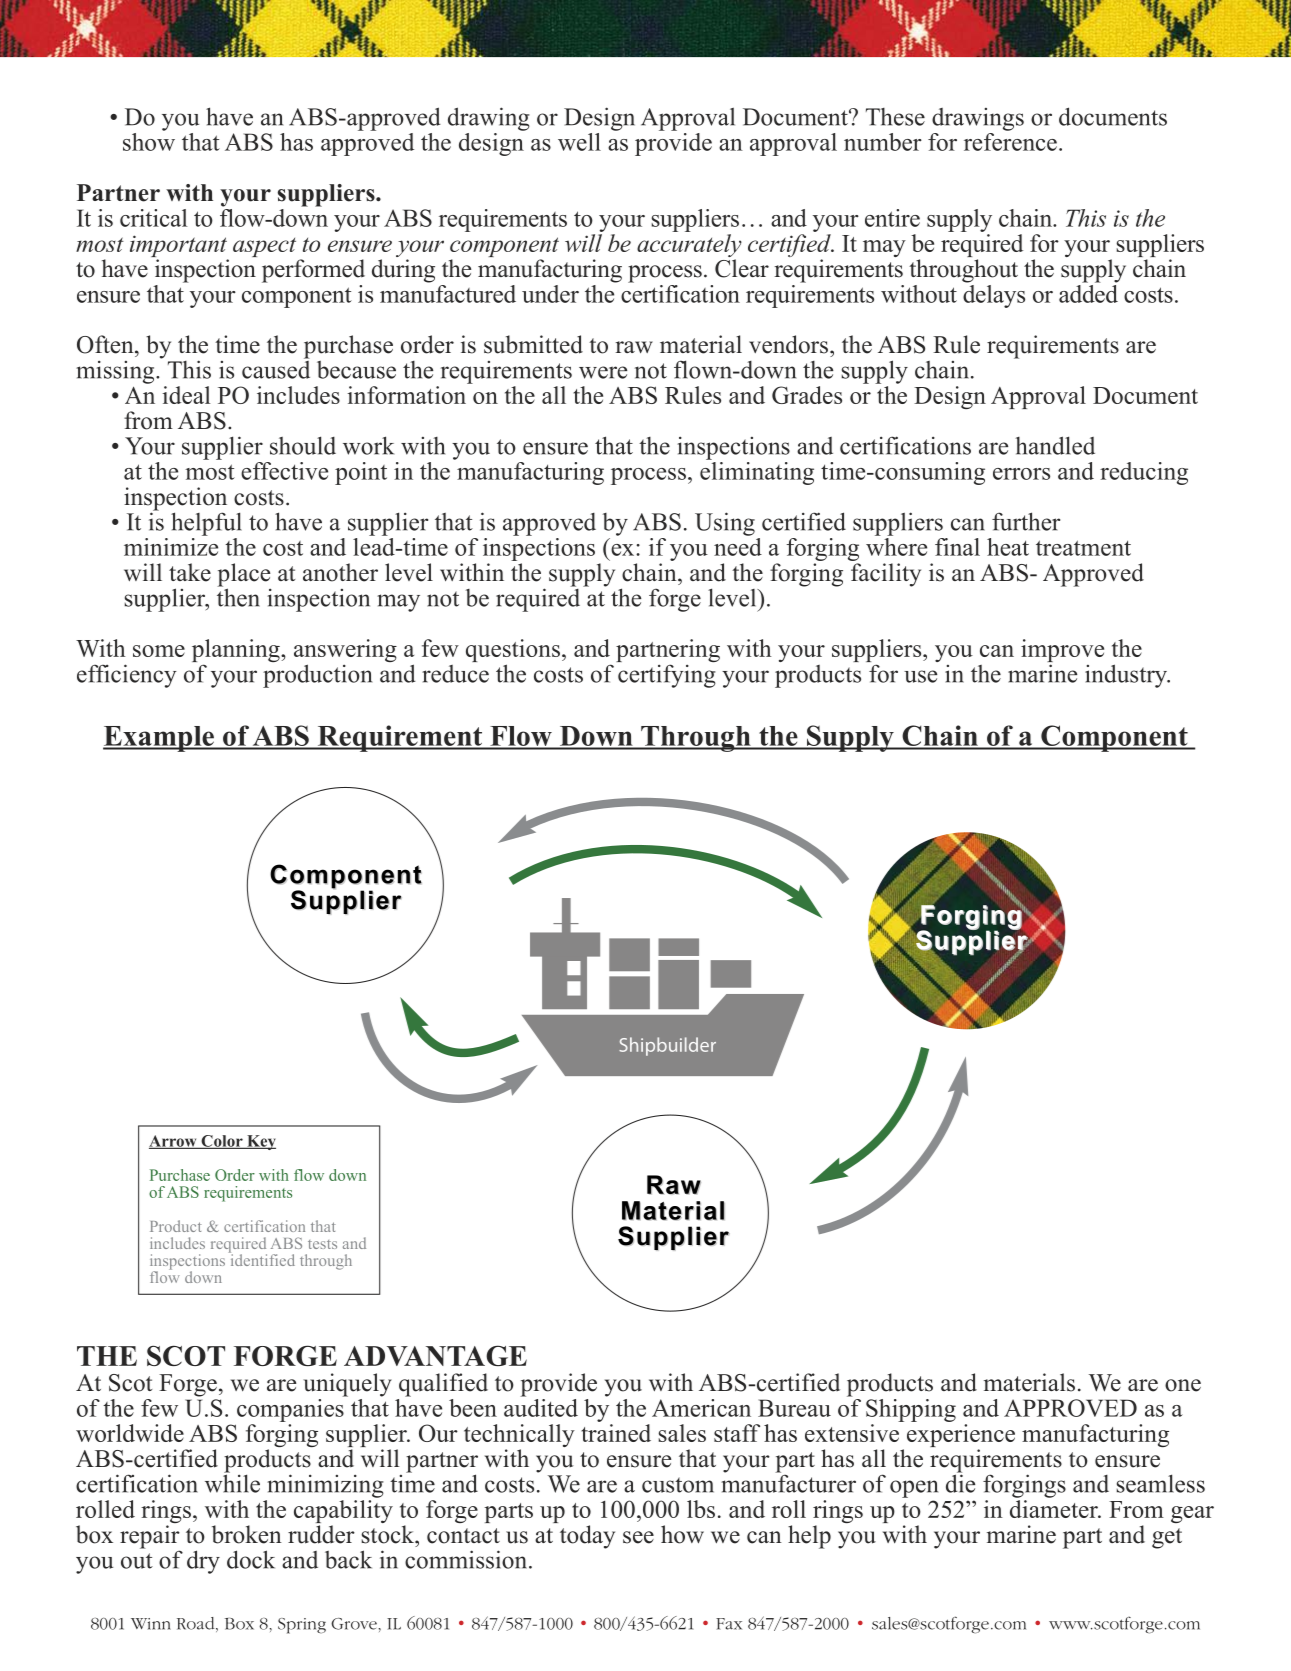 The width and height of the image is (1291, 1671). Describe the element at coordinates (251, 1559) in the image. I see `dock` at that location.
